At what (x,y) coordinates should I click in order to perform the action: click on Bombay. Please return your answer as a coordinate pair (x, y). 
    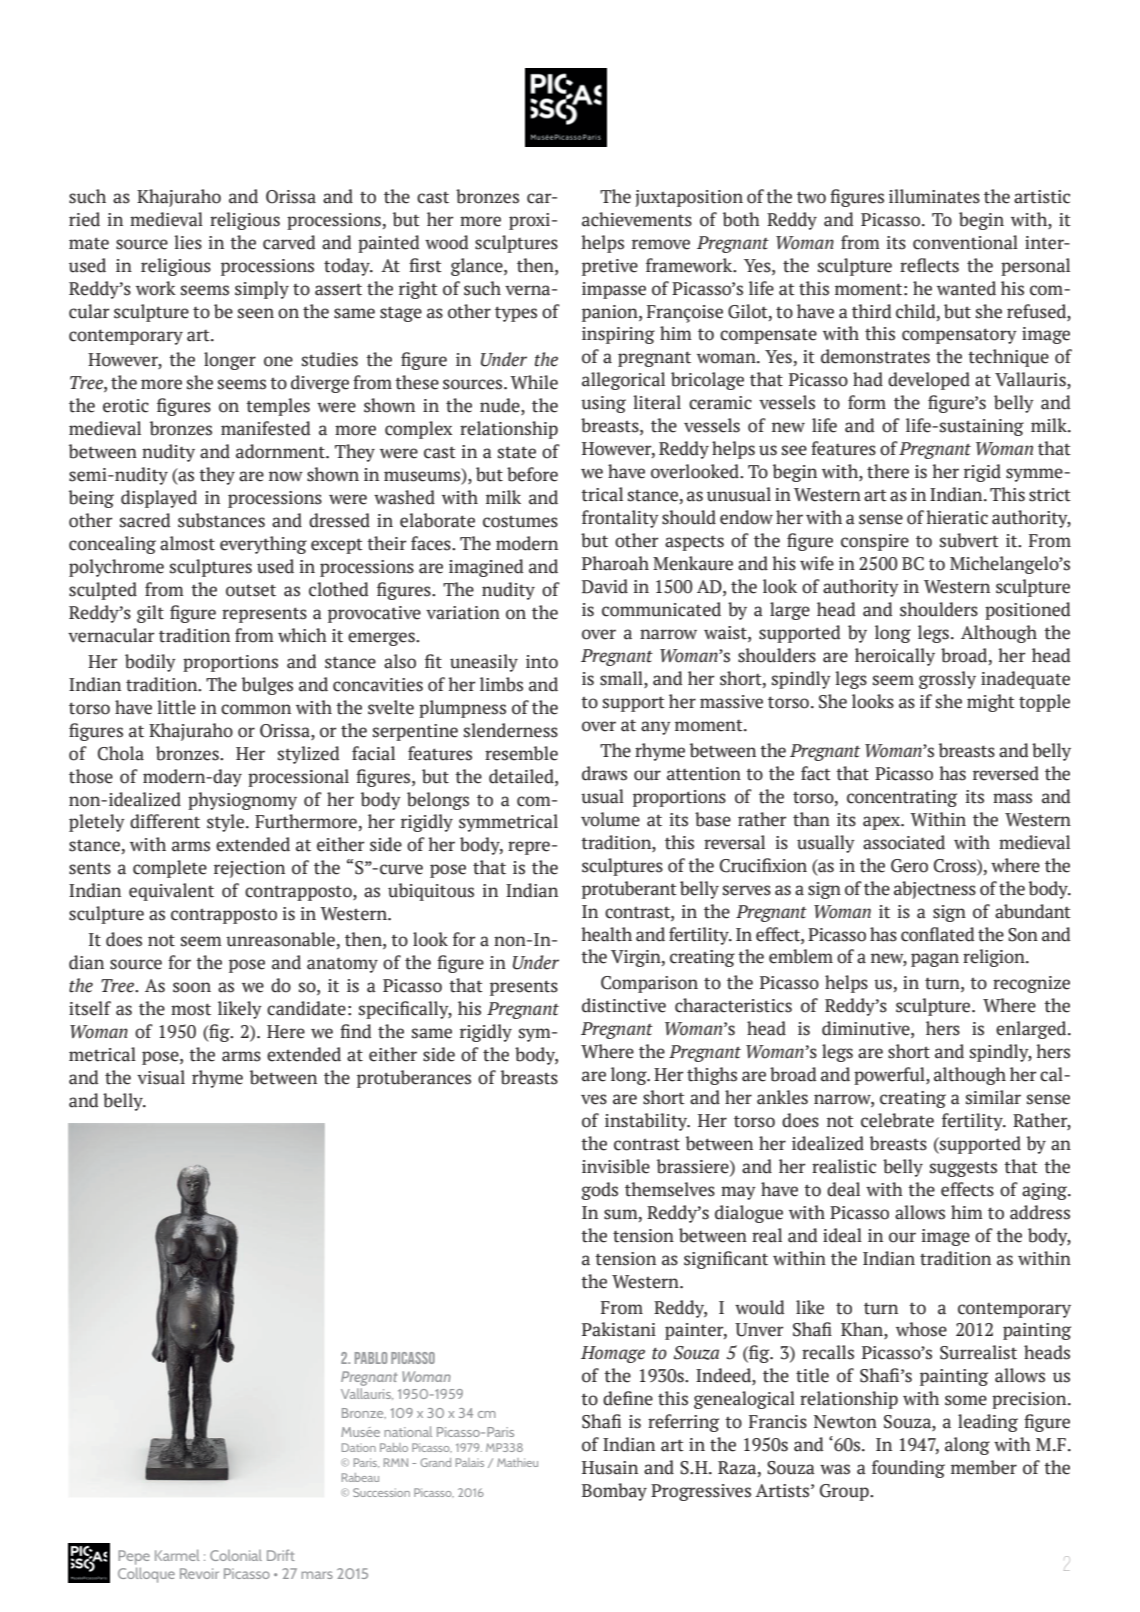
    Looking at the image, I should click on (614, 1492).
